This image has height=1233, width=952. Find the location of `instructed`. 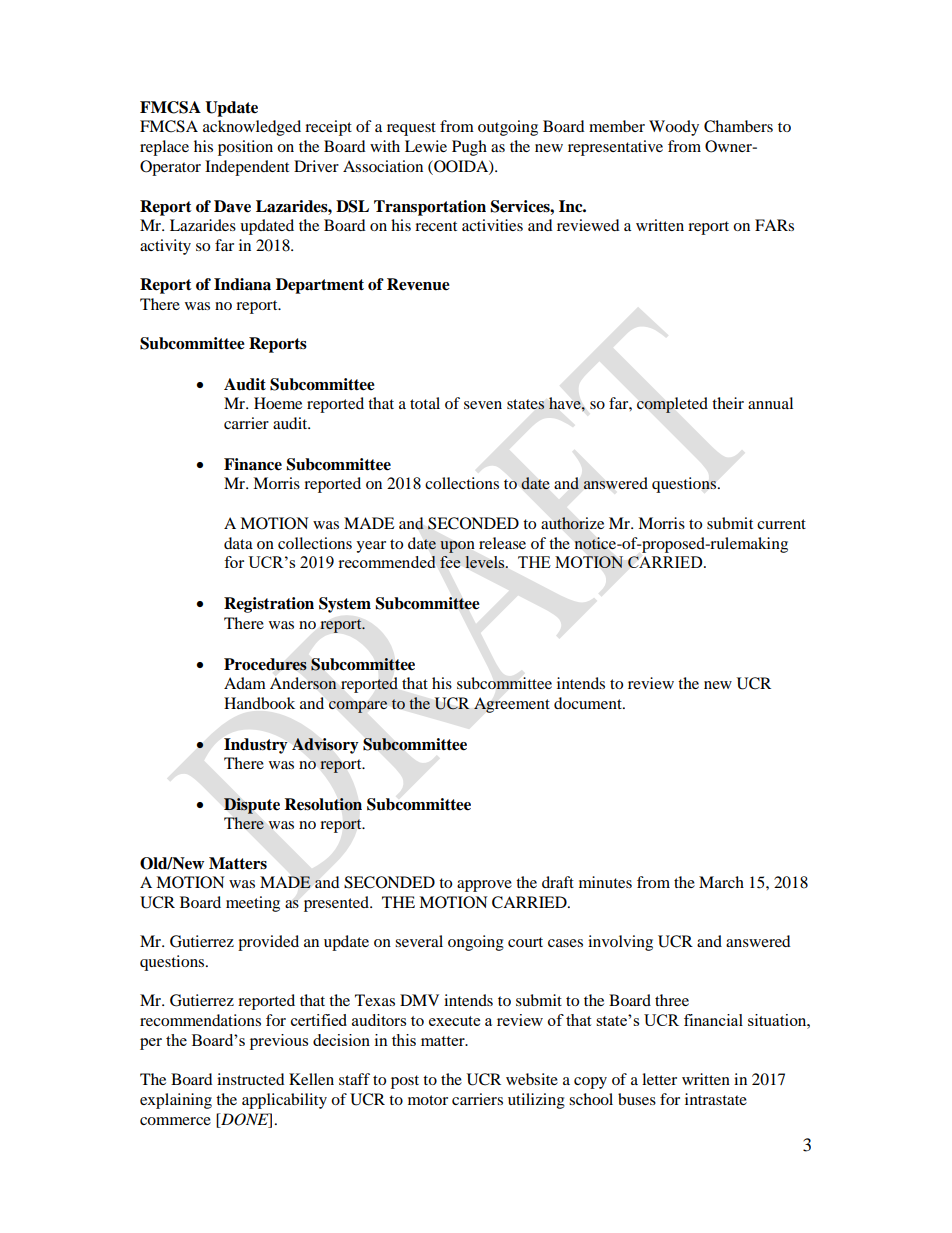

instructed is located at coordinates (251, 1079).
